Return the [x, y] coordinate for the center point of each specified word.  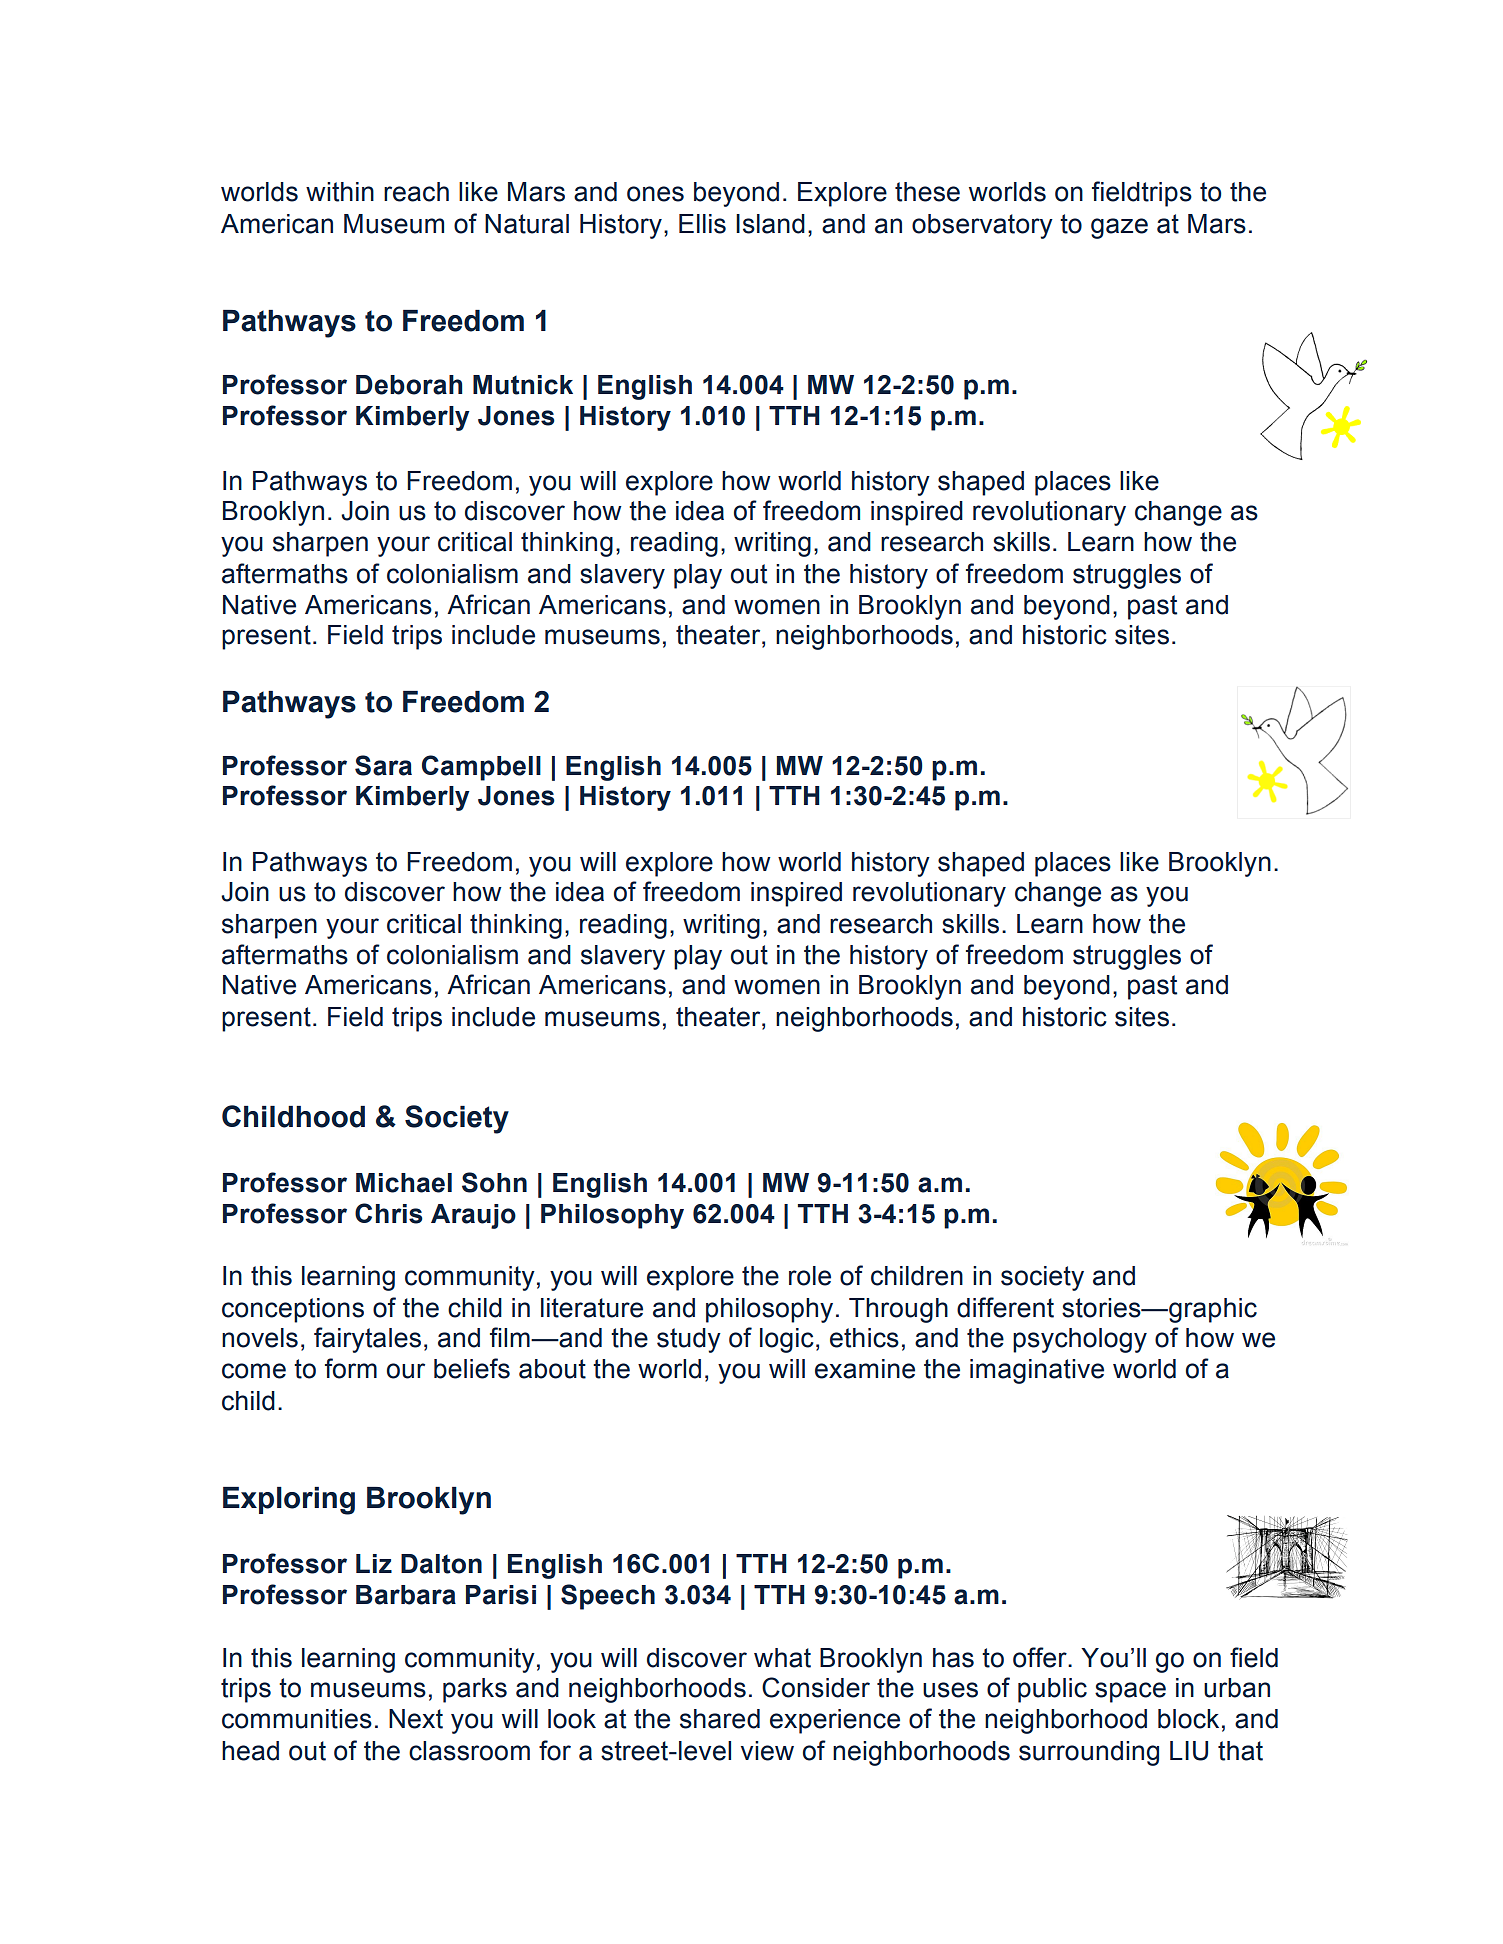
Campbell [481, 768]
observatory [982, 226]
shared [720, 1719]
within [340, 192]
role [810, 1276]
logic [787, 1340]
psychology [1080, 1340]
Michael [404, 1183]
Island [770, 224]
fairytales [367, 1340]
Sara [383, 765]
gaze [1119, 228]
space [1130, 1692]
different [1005, 1307]
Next [416, 1719]
